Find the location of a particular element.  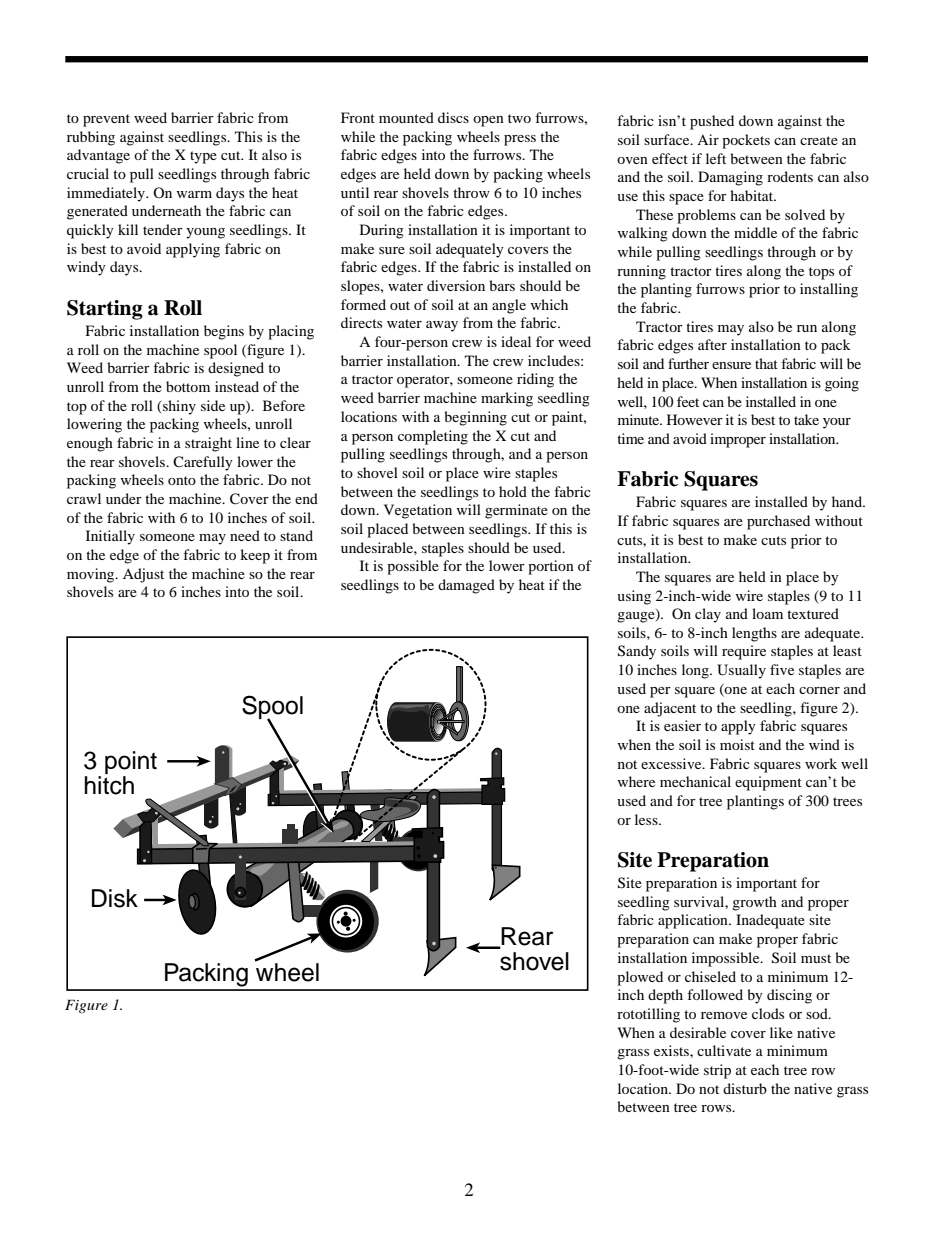

marking is located at coordinates (507, 399).
